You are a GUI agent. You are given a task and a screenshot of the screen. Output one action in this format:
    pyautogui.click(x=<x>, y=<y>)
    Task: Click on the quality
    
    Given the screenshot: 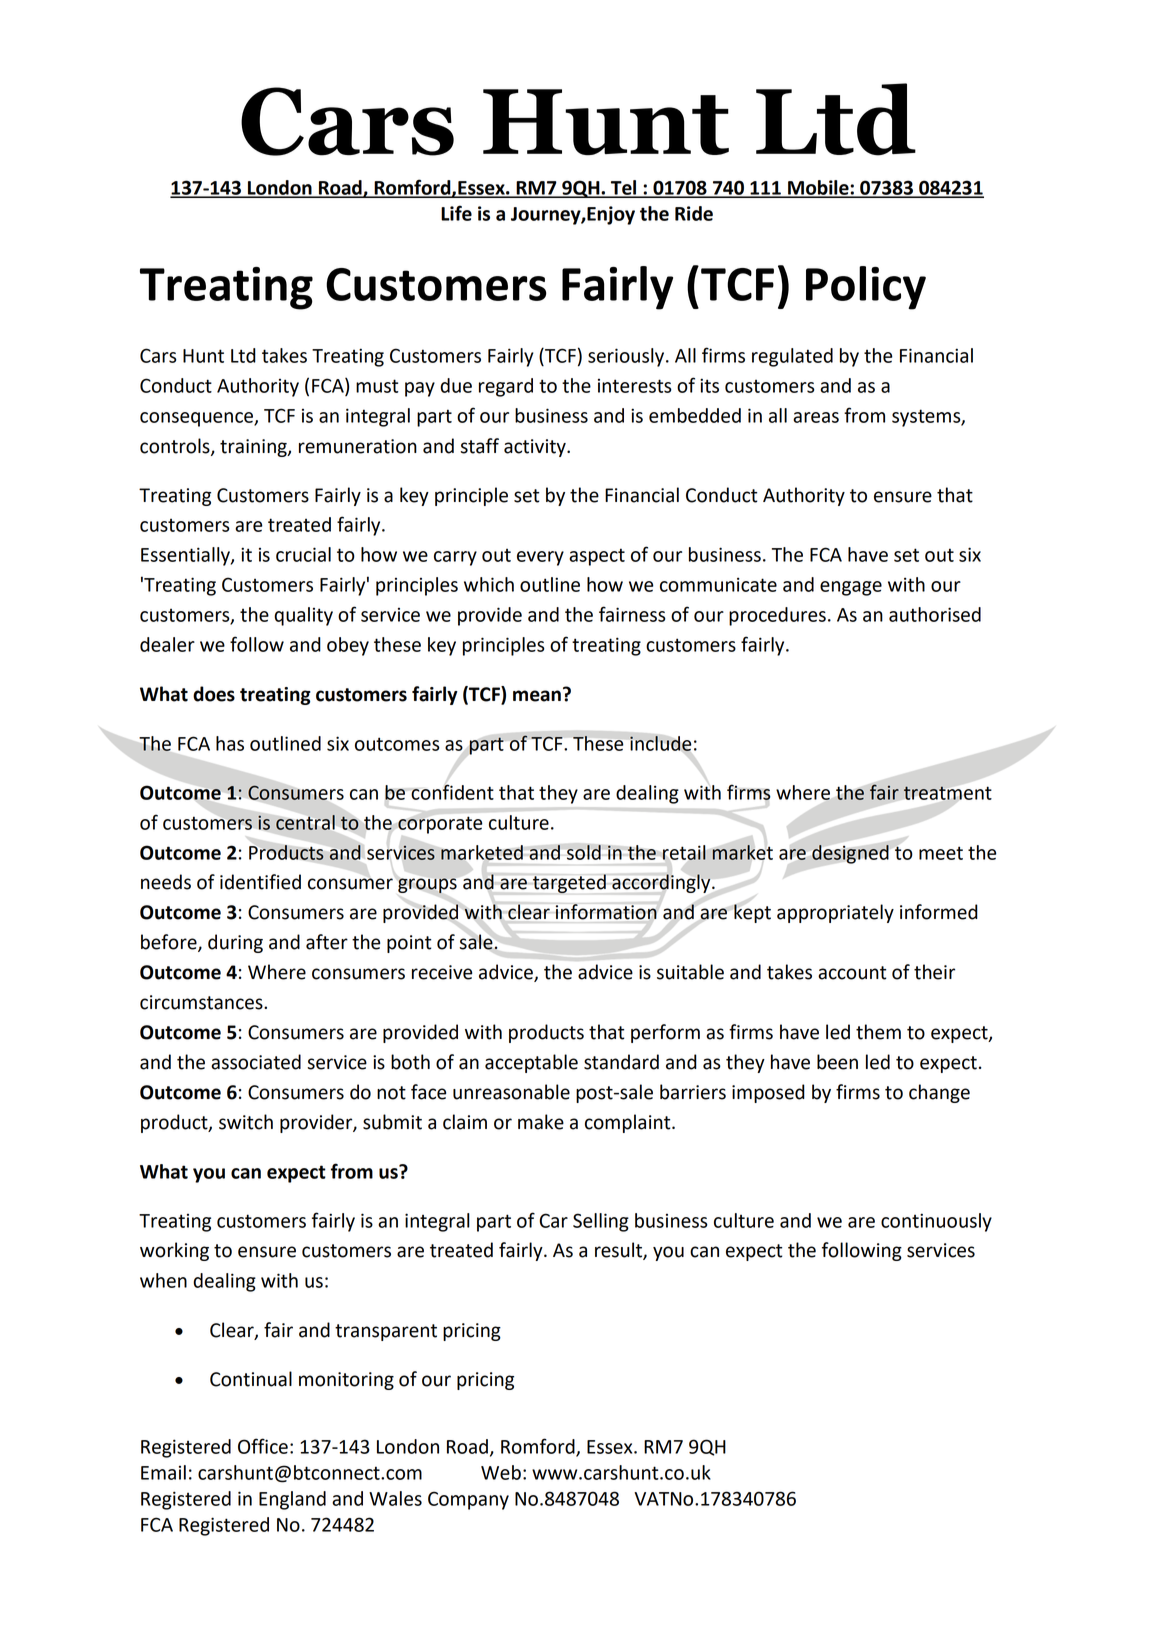 What is the action you would take?
    pyautogui.click(x=303, y=616)
